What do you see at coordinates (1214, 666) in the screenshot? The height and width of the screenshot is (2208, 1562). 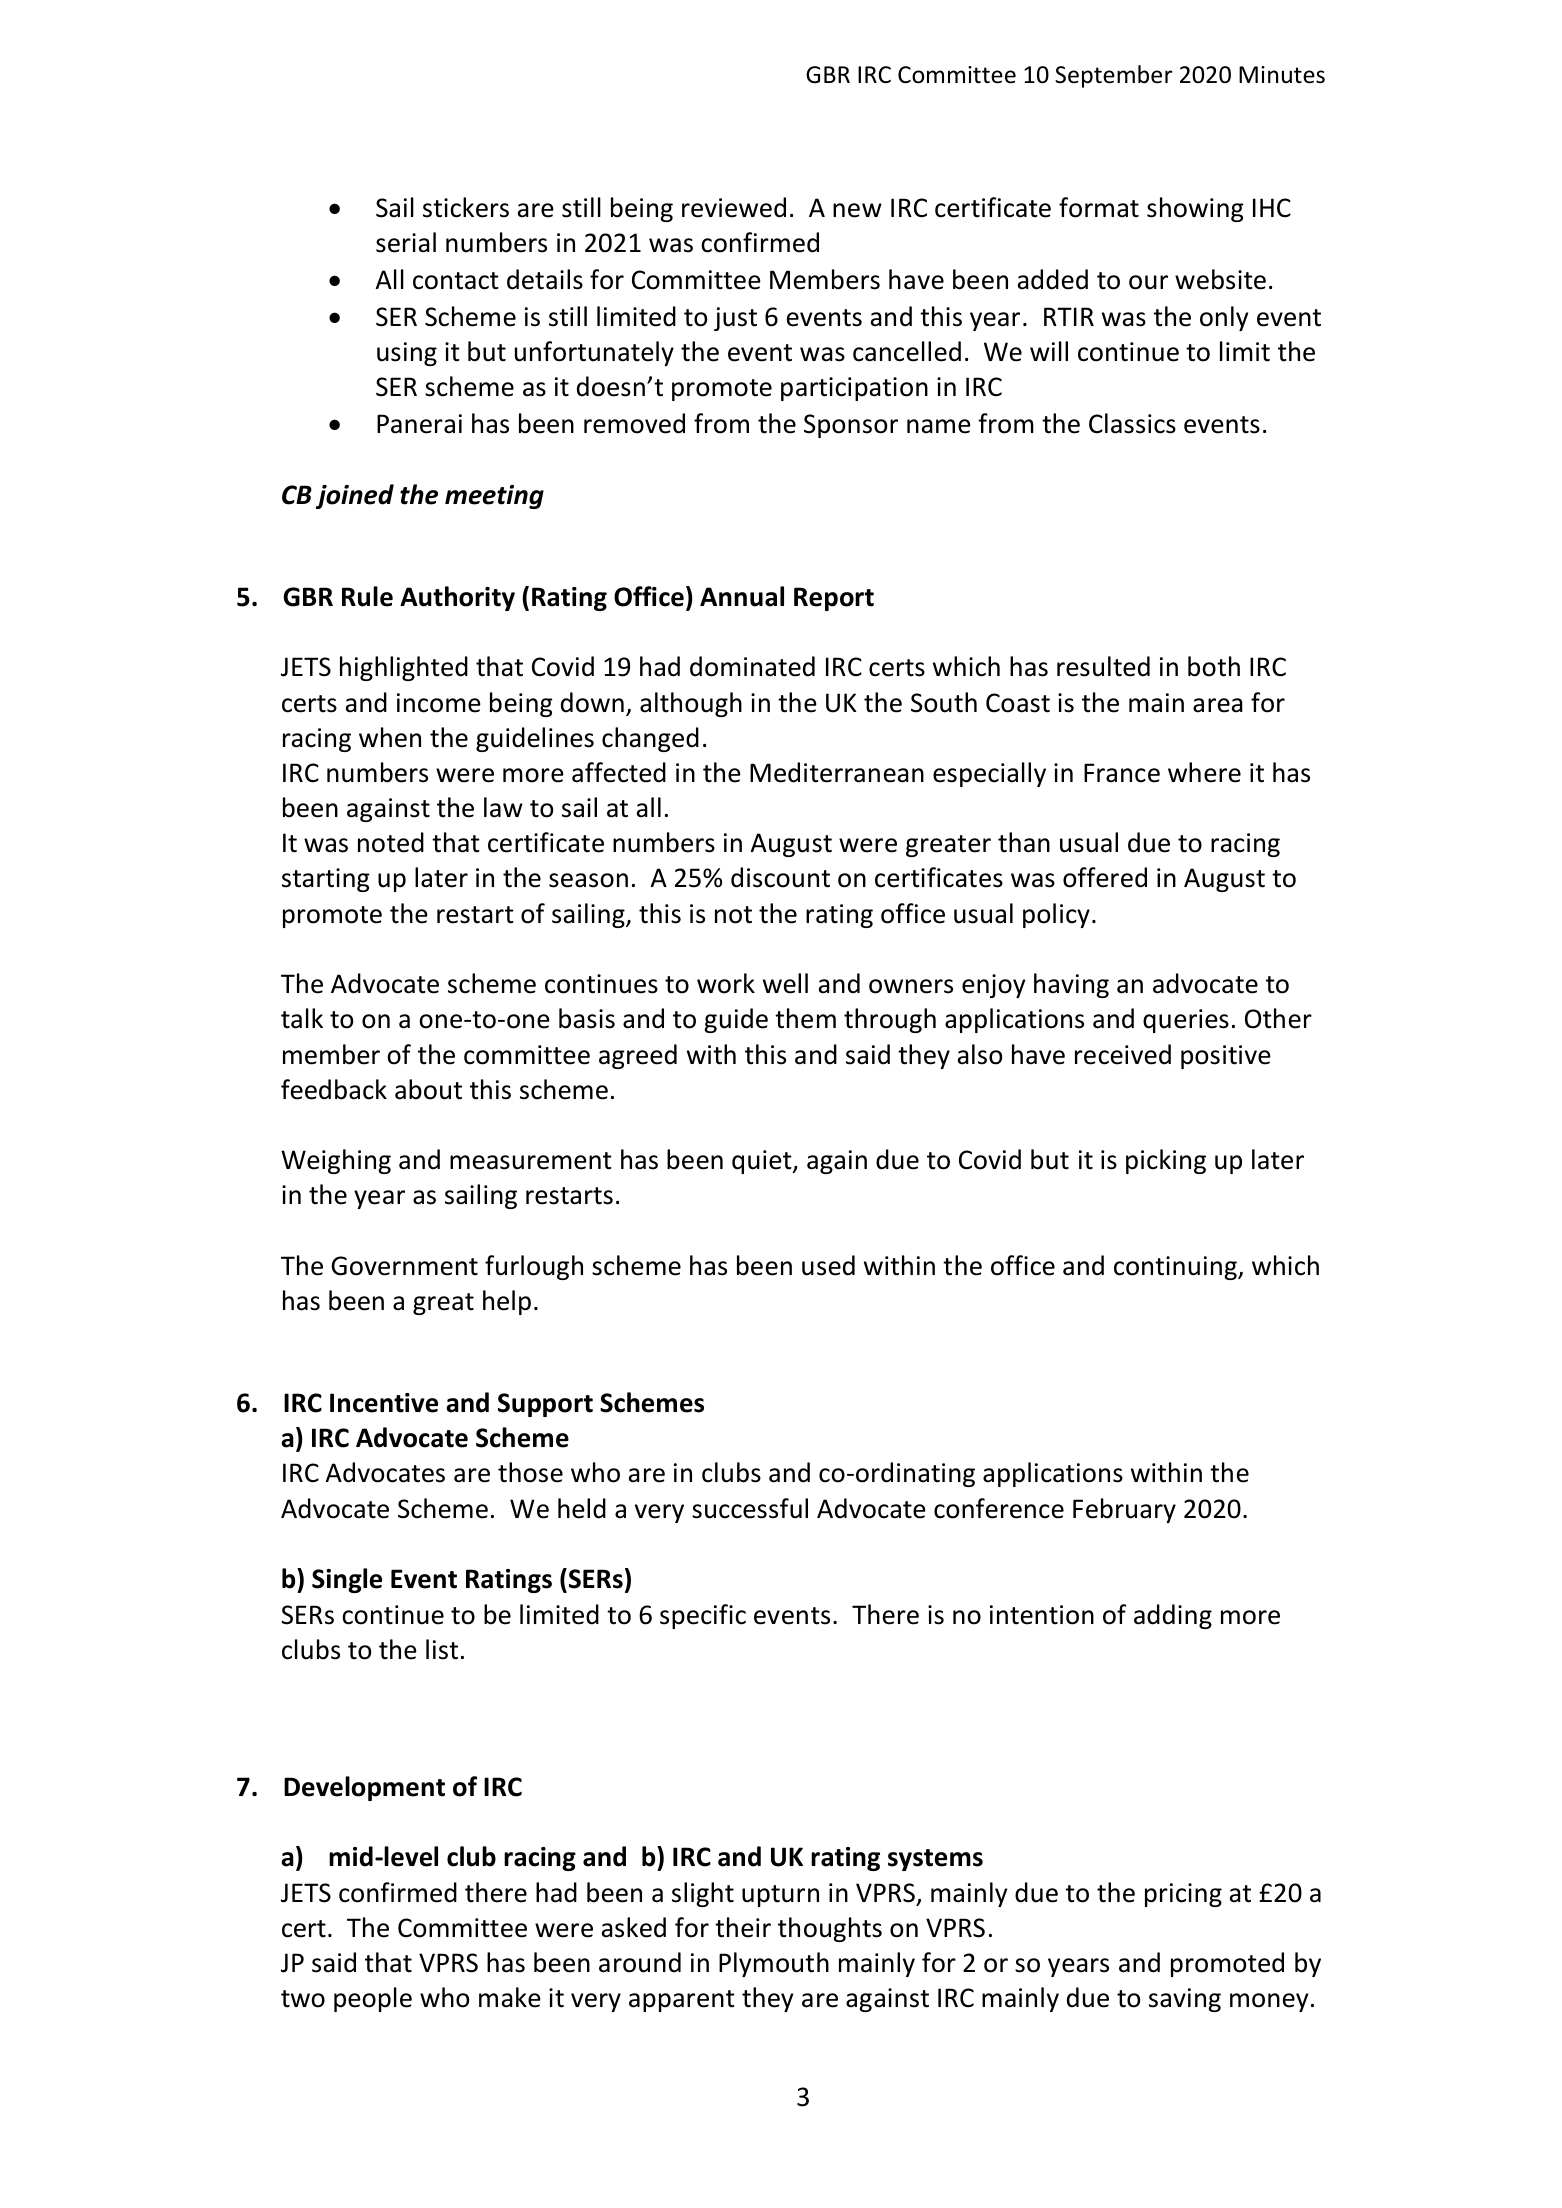 I see `both` at bounding box center [1214, 666].
